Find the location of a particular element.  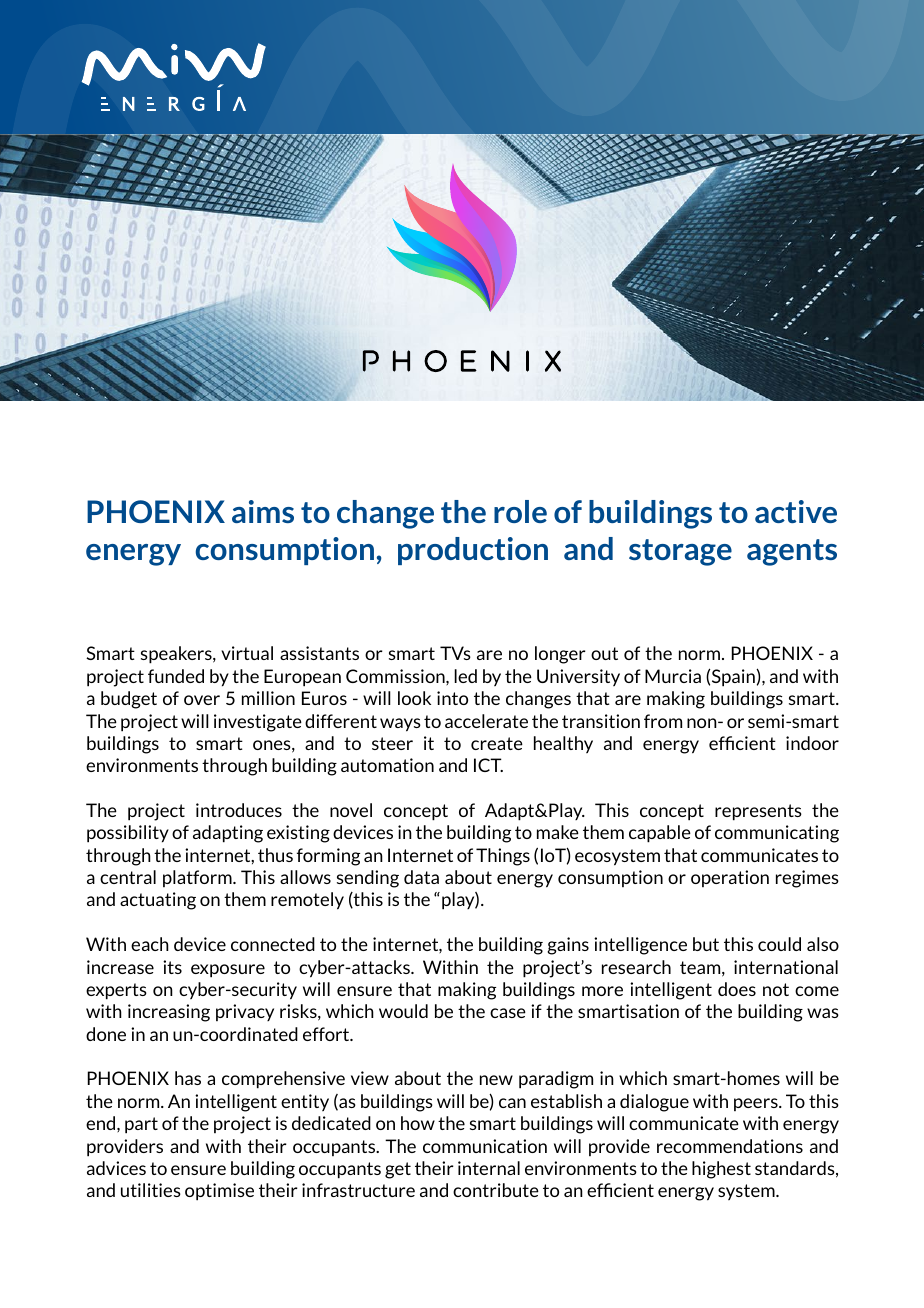

over is located at coordinates (202, 700).
